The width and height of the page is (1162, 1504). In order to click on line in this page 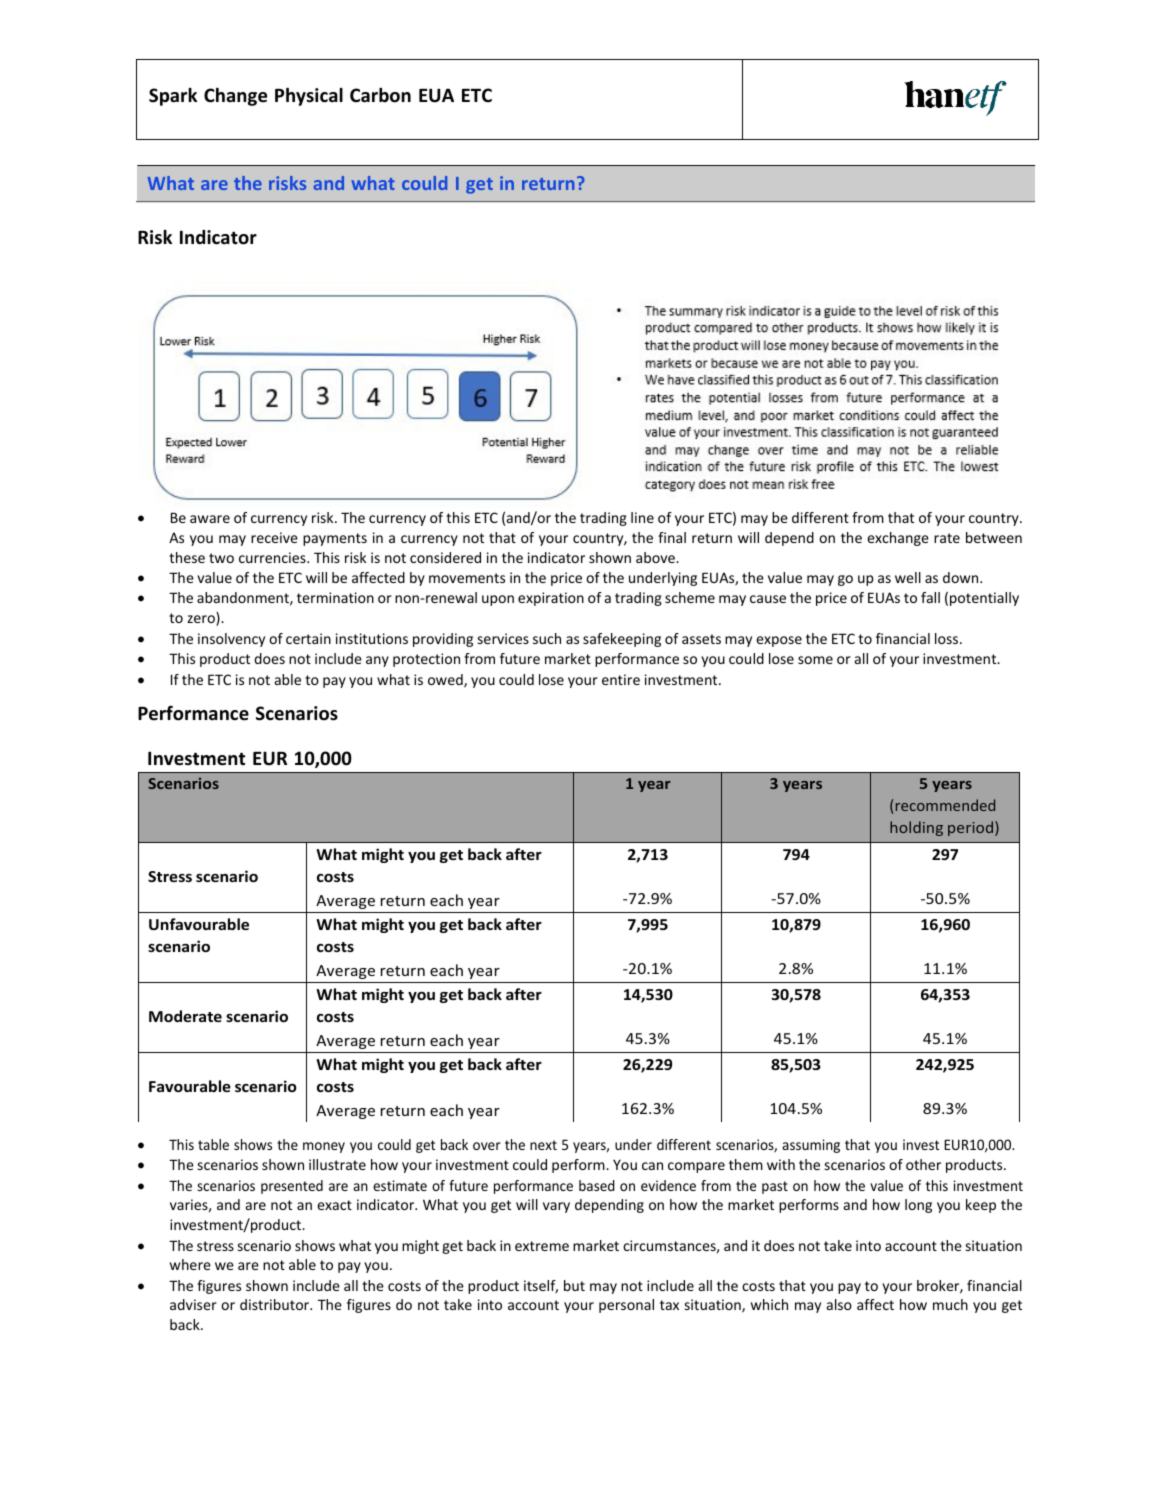, I will do `click(642, 517)`.
